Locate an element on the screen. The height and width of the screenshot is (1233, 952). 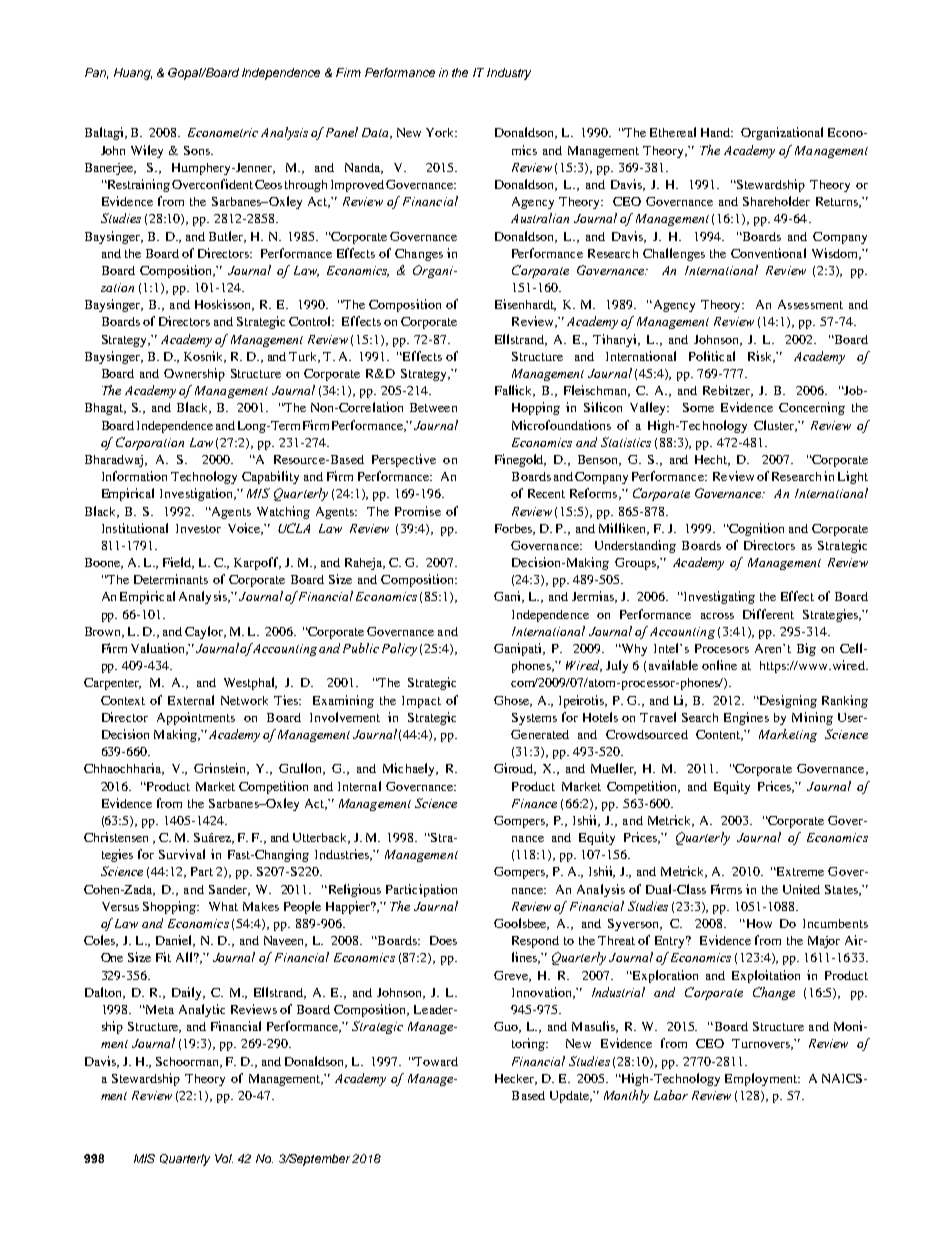
Different is located at coordinates (768, 614).
